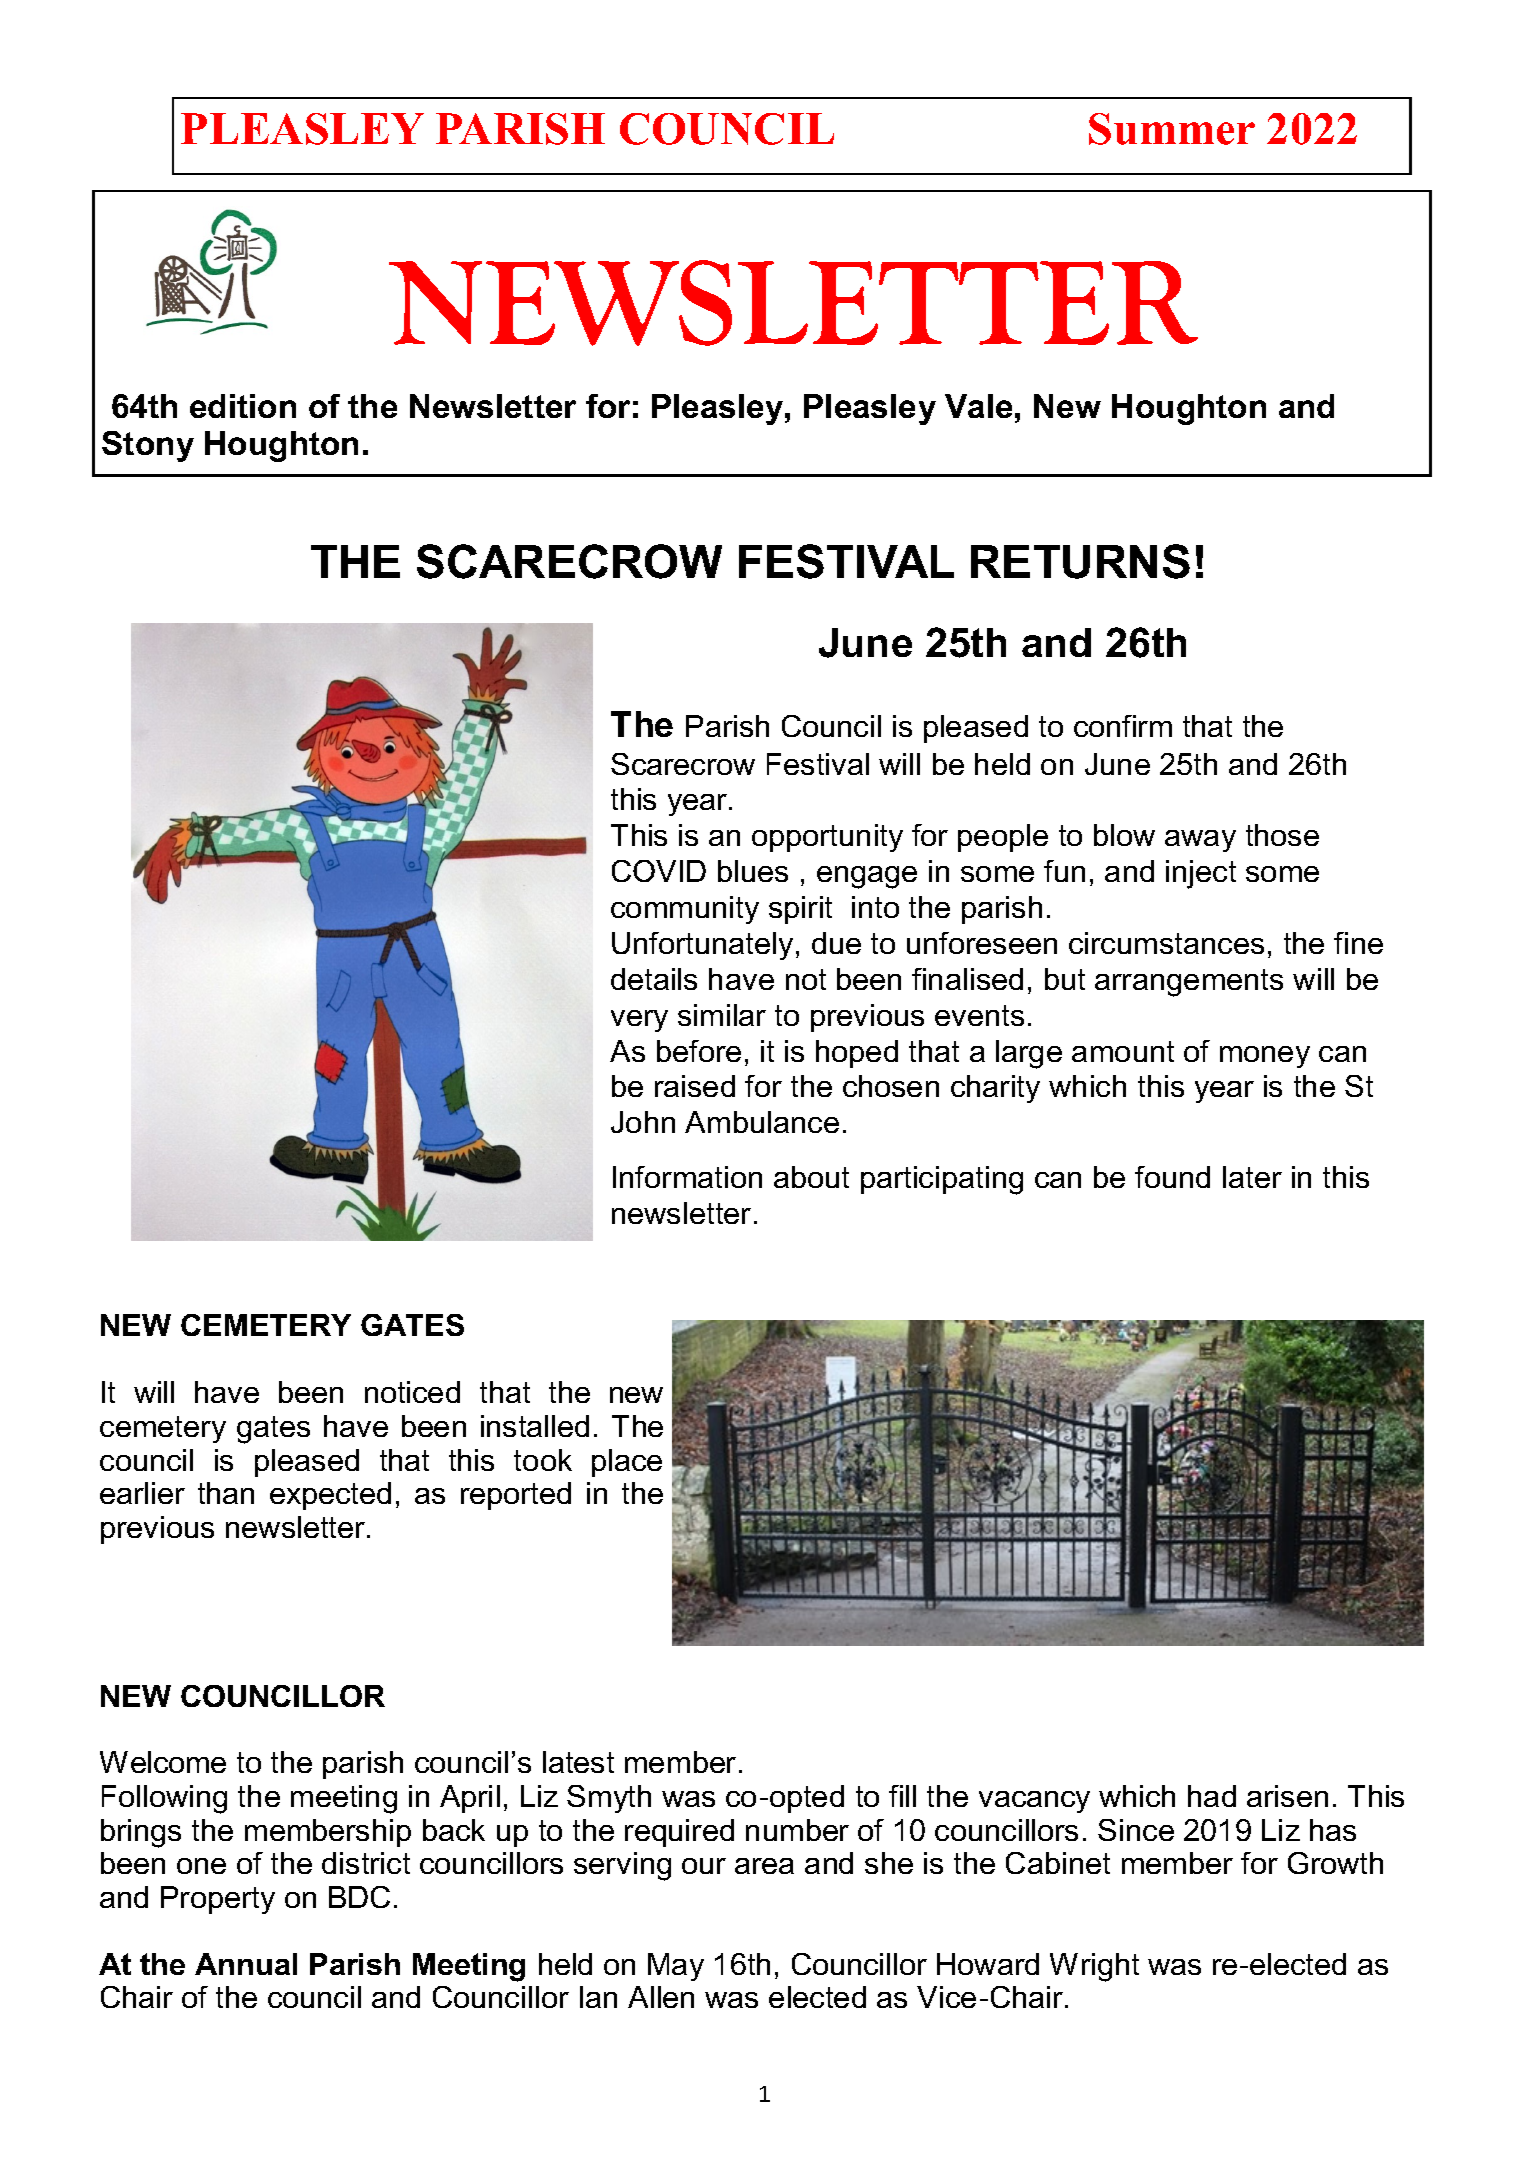  Describe the element at coordinates (1094, 1967) in the screenshot. I see `Wright` at that location.
